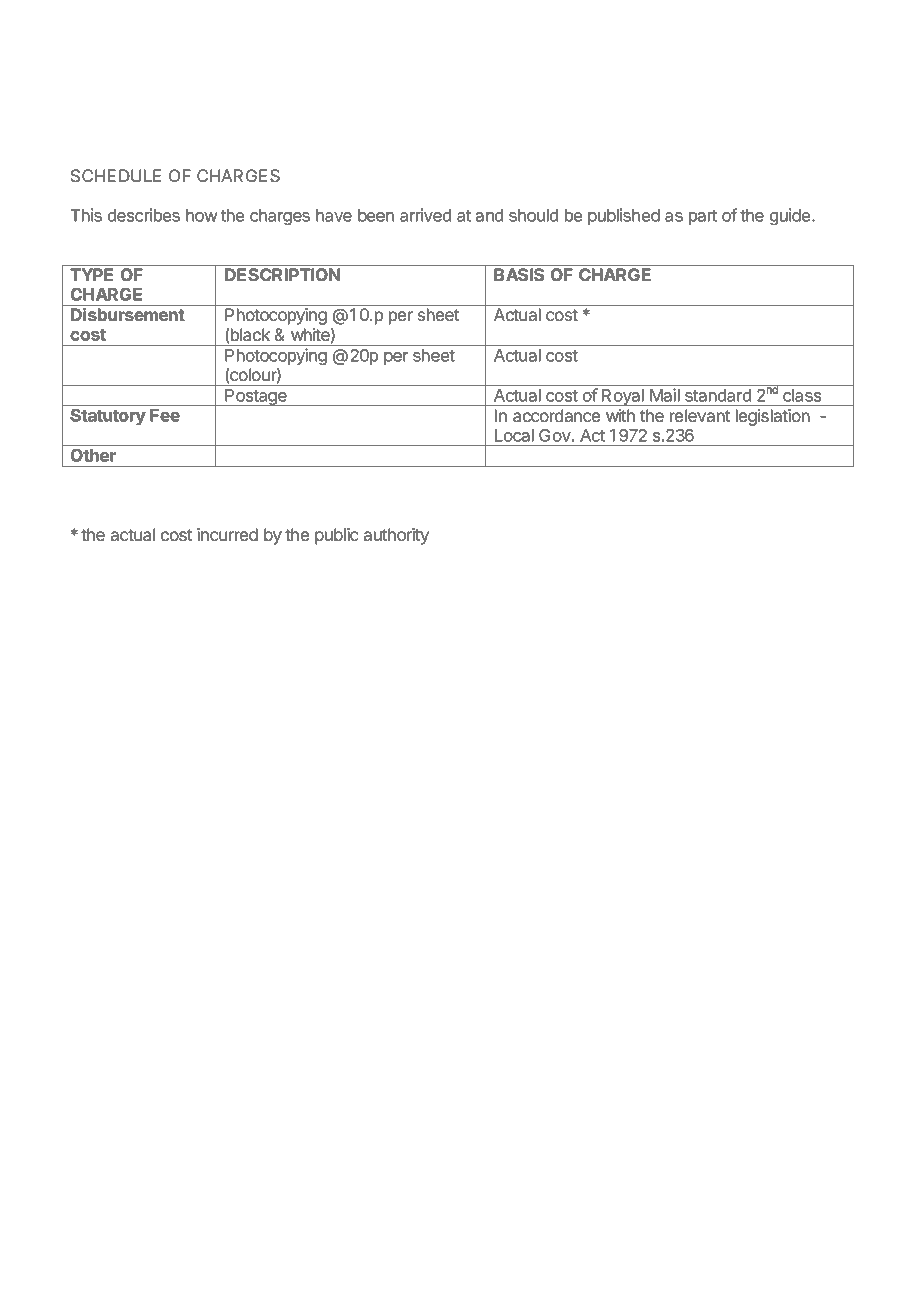 Image resolution: width=924 pixels, height=1307 pixels. Describe the element at coordinates (556, 415) in the document. I see `accordance` at that location.
